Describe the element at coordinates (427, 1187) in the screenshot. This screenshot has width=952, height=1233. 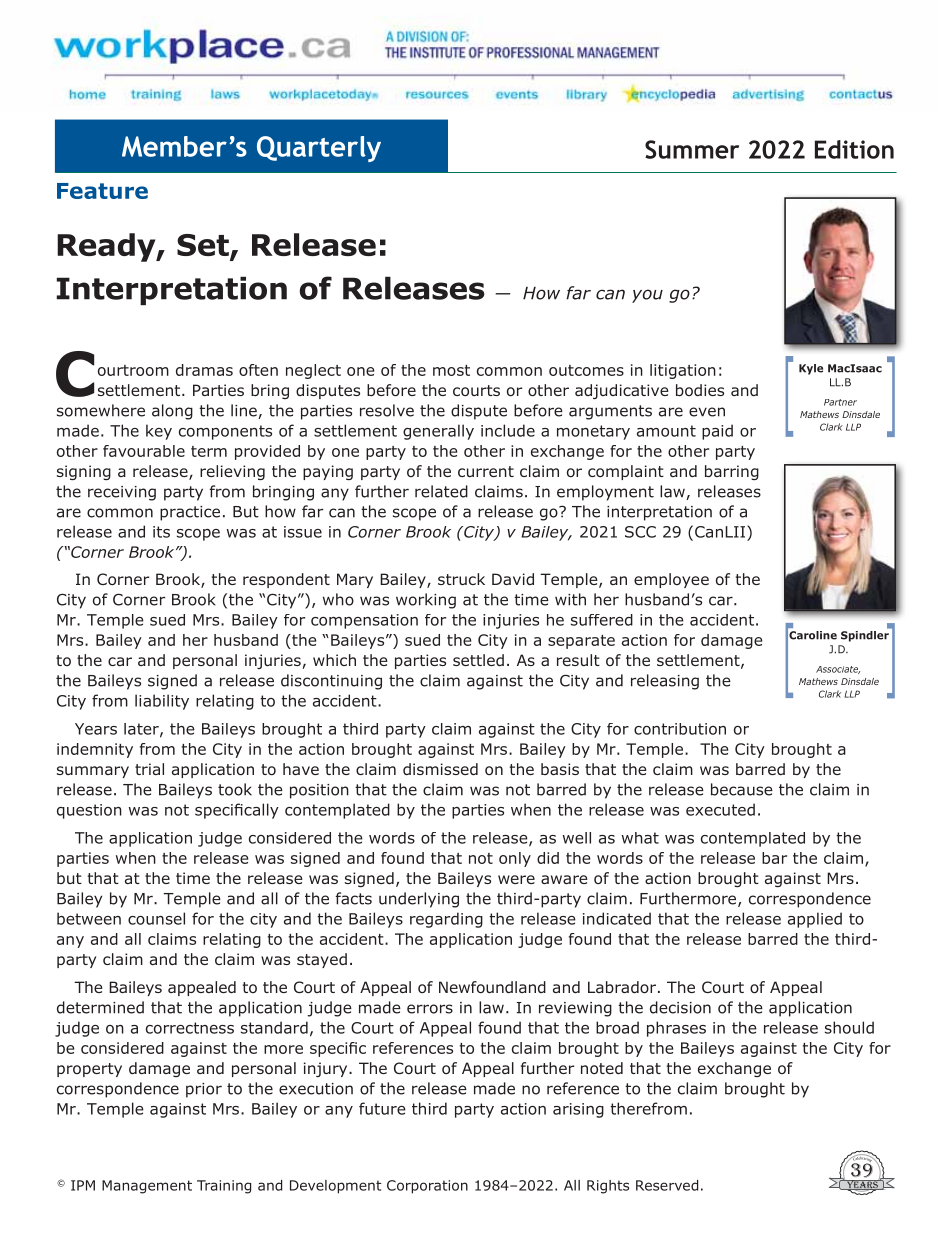
I see `Corporation` at that location.
